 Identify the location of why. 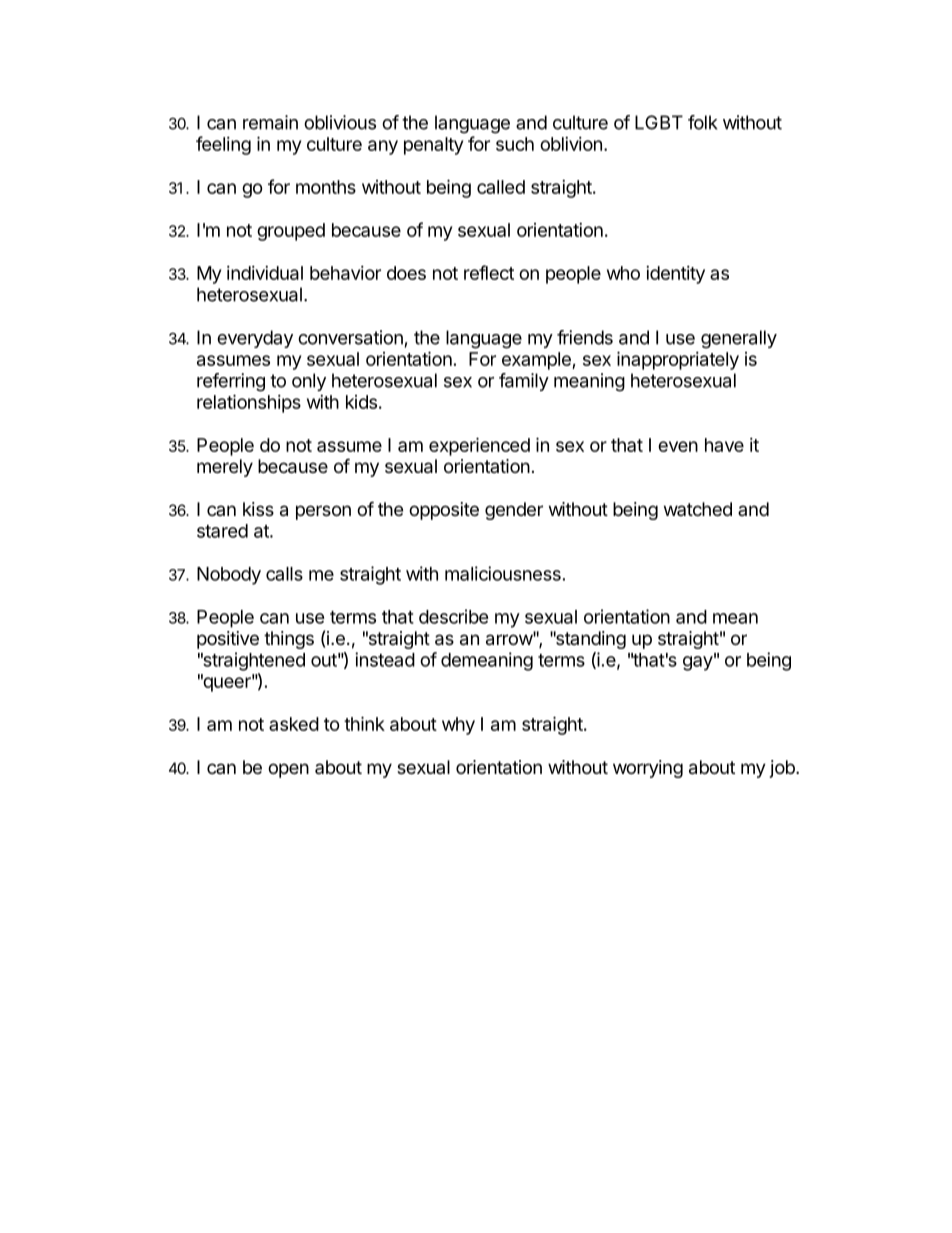
(458, 726).
